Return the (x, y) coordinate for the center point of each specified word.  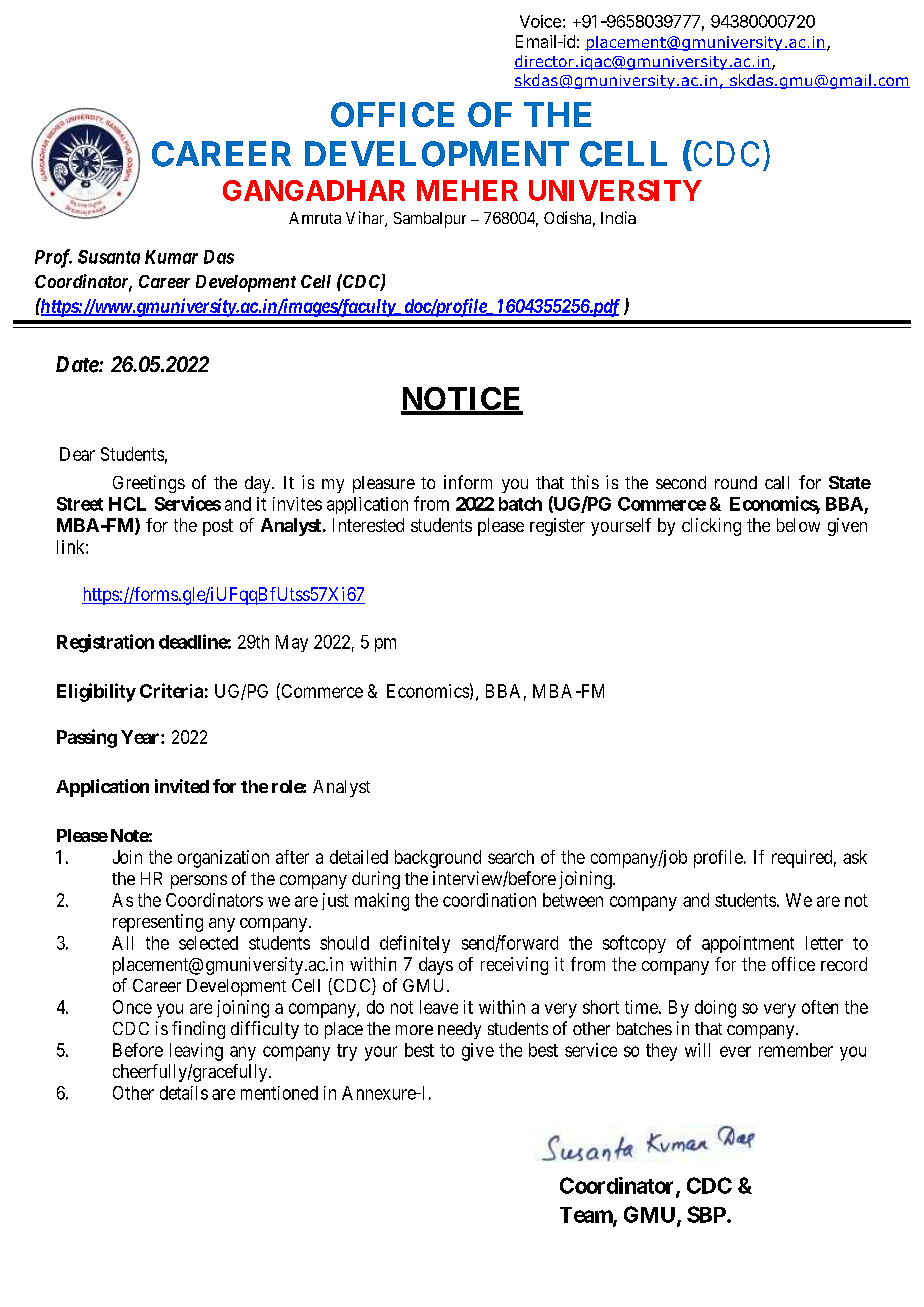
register (557, 527)
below (798, 525)
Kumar (171, 257)
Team (587, 1216)
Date (78, 364)
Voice (540, 21)
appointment (748, 944)
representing (158, 923)
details (184, 1093)
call (777, 482)
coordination (489, 900)
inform (468, 482)
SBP (707, 1214)
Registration (105, 643)
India (618, 217)
